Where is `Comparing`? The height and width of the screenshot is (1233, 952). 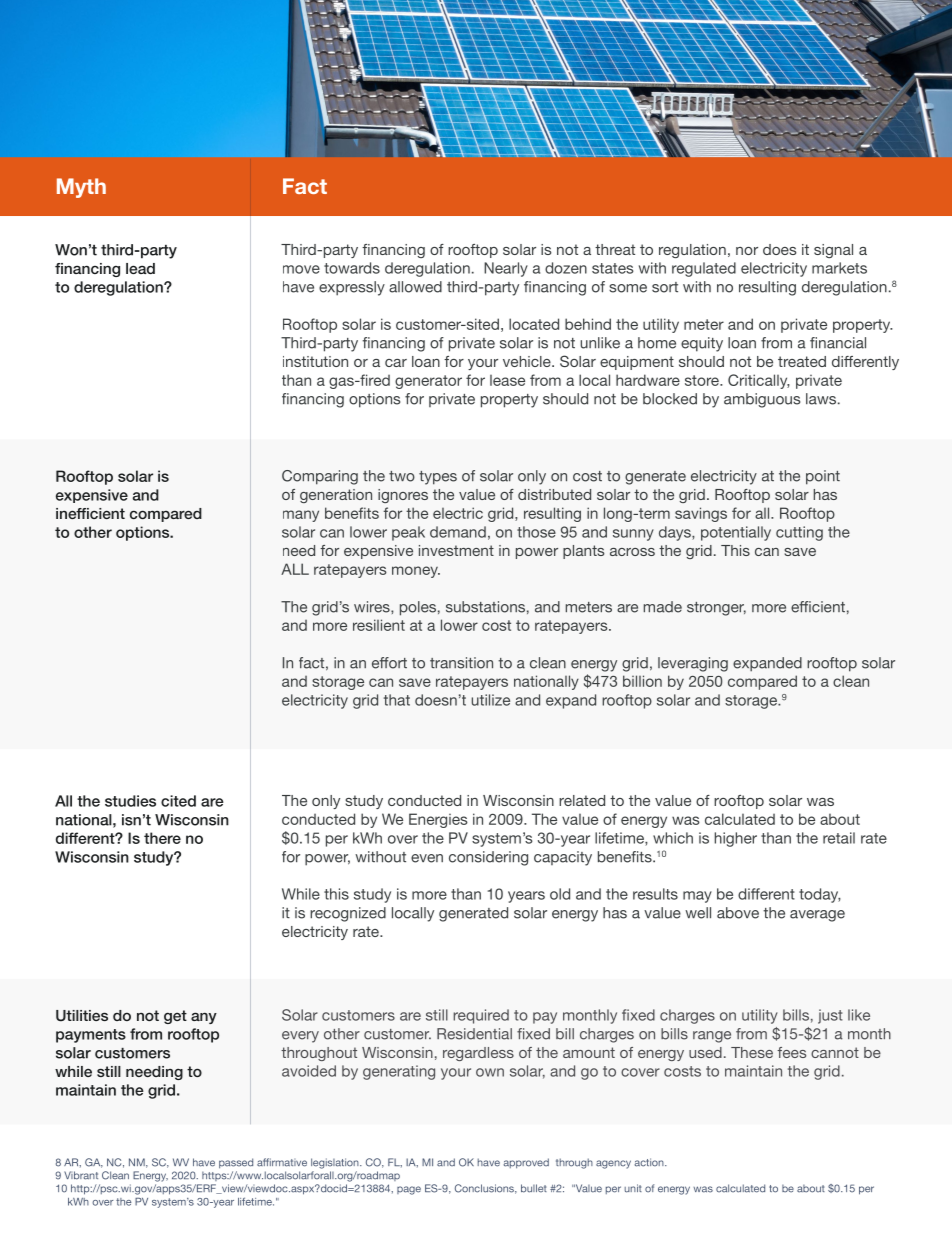 Comparing is located at coordinates (320, 477).
